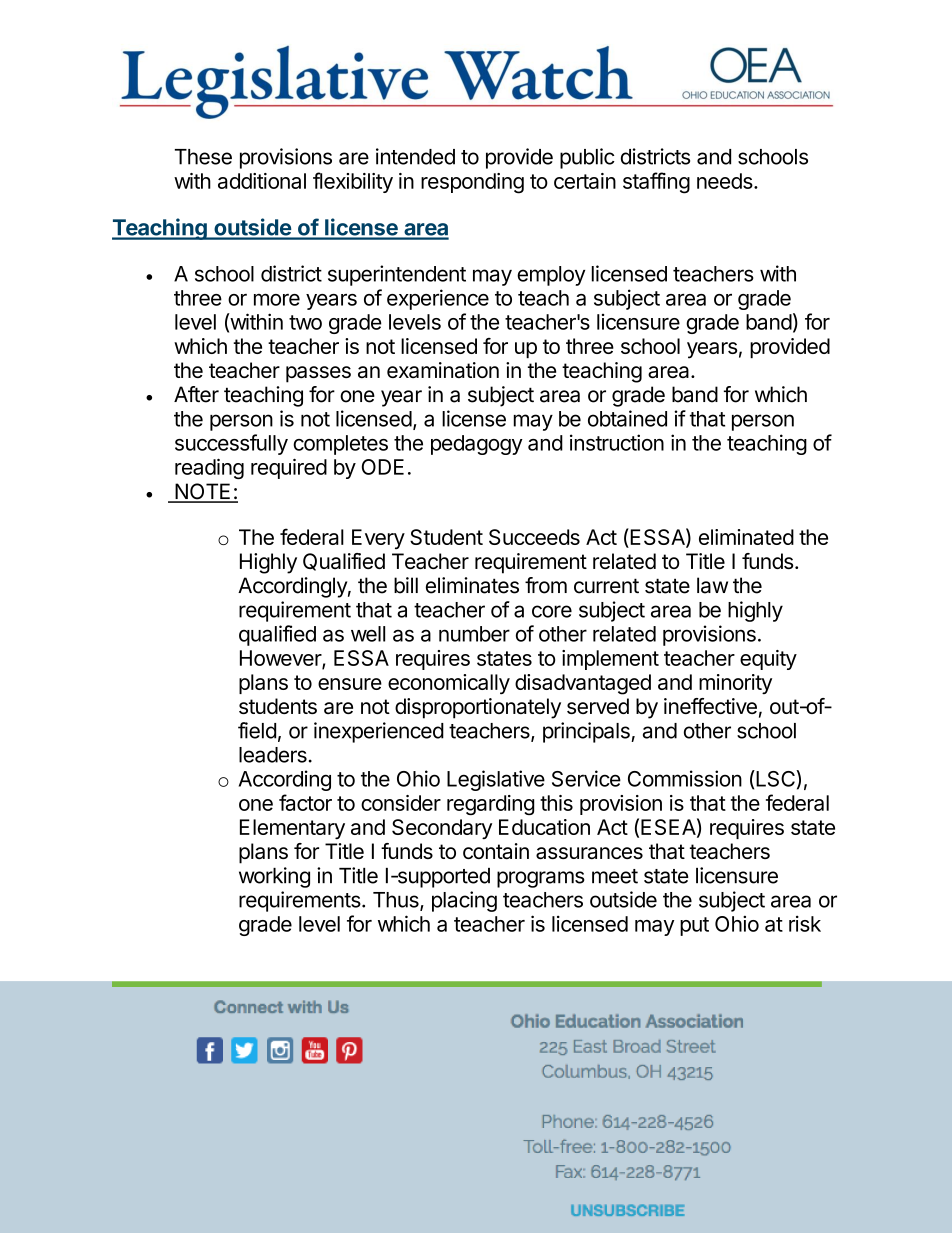 The width and height of the page is (952, 1233). Describe the element at coordinates (746, 537) in the page. I see `eliminated` at that location.
